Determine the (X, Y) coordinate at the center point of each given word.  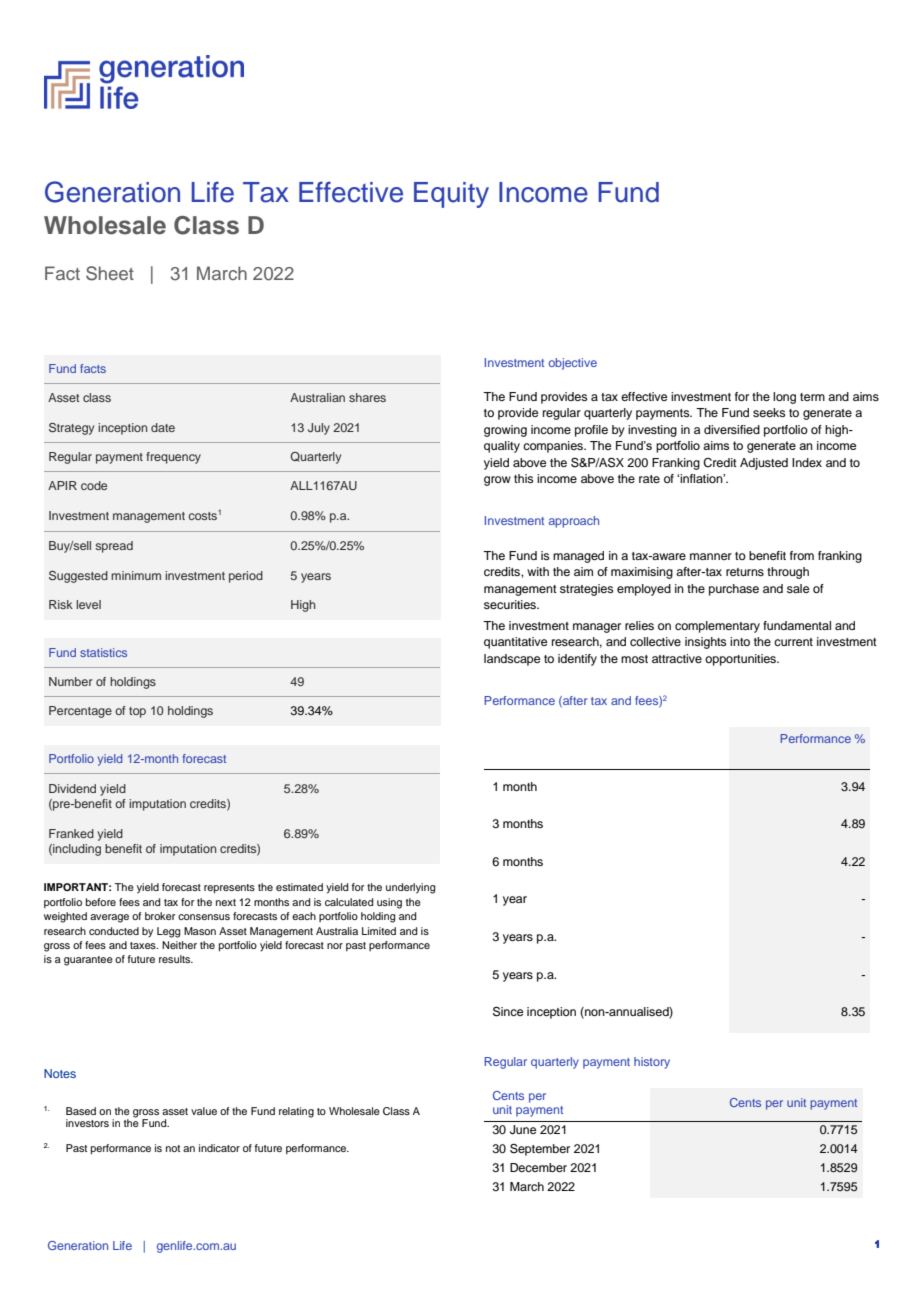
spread (114, 547)
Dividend (72, 788)
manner (711, 556)
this (524, 478)
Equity (451, 195)
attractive (677, 658)
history (652, 1063)
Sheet (110, 273)
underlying (410, 888)
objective (573, 364)
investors (87, 1123)
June (523, 1130)
